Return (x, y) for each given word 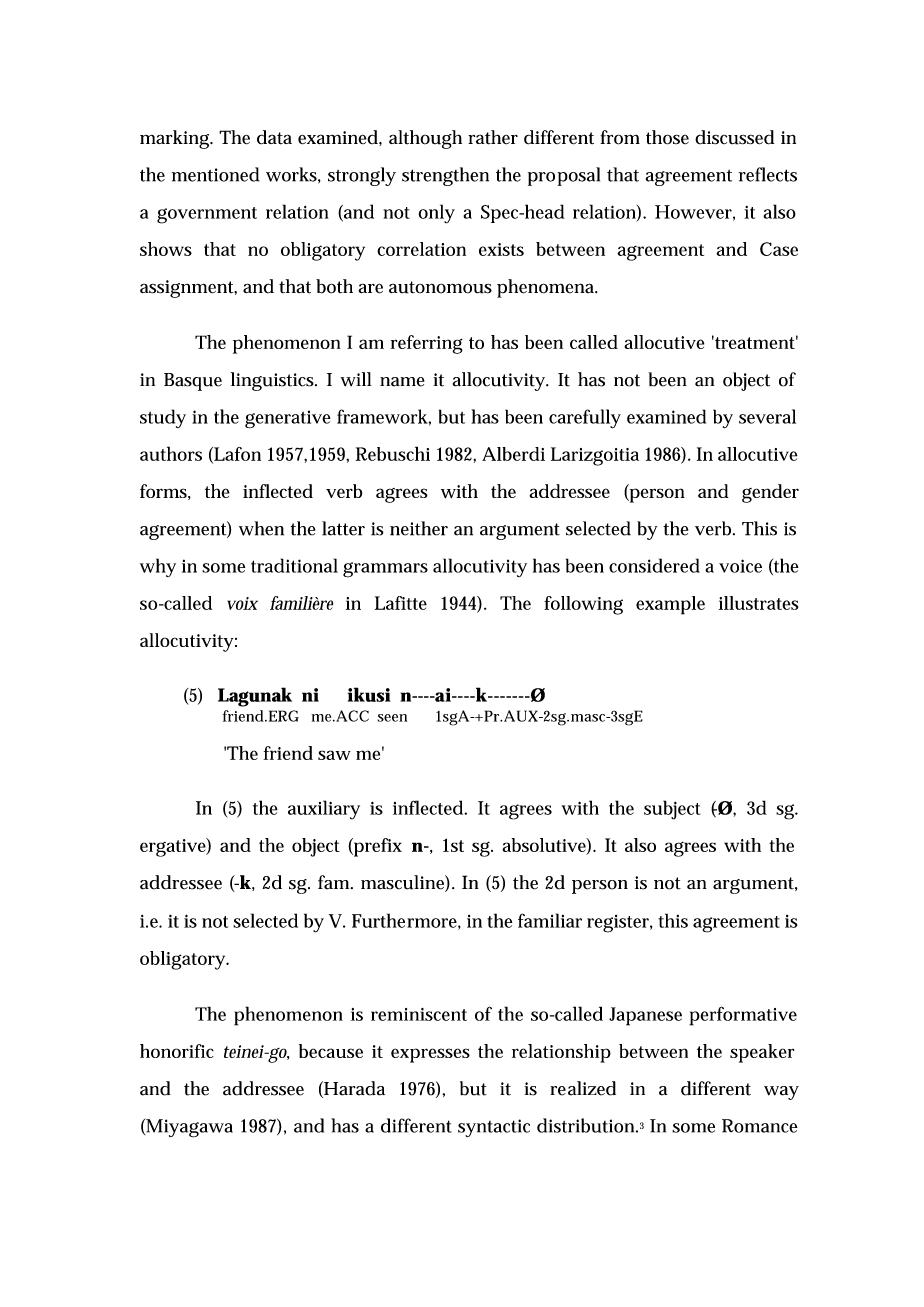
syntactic (494, 1128)
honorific (177, 1051)
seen (392, 718)
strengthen (445, 176)
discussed (734, 137)
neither (419, 528)
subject (672, 810)
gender (770, 493)
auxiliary (324, 810)
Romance (759, 1126)
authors (171, 453)
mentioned (216, 174)
